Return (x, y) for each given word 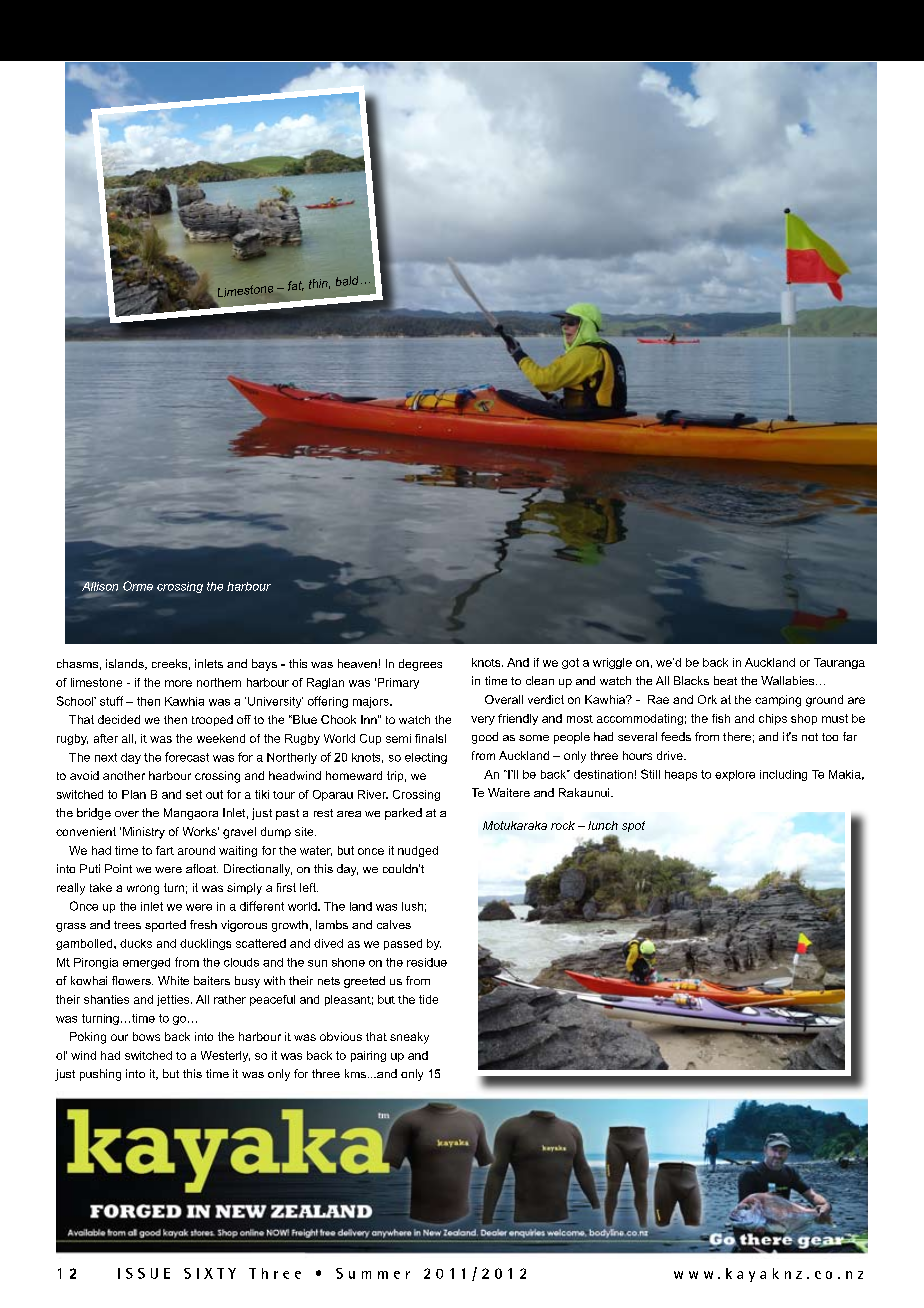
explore (735, 775)
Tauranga (839, 663)
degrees (420, 665)
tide (428, 999)
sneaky (409, 1038)
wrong (143, 890)
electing (426, 758)
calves (394, 924)
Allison (100, 586)
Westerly (225, 1056)
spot (633, 826)
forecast (187, 757)
